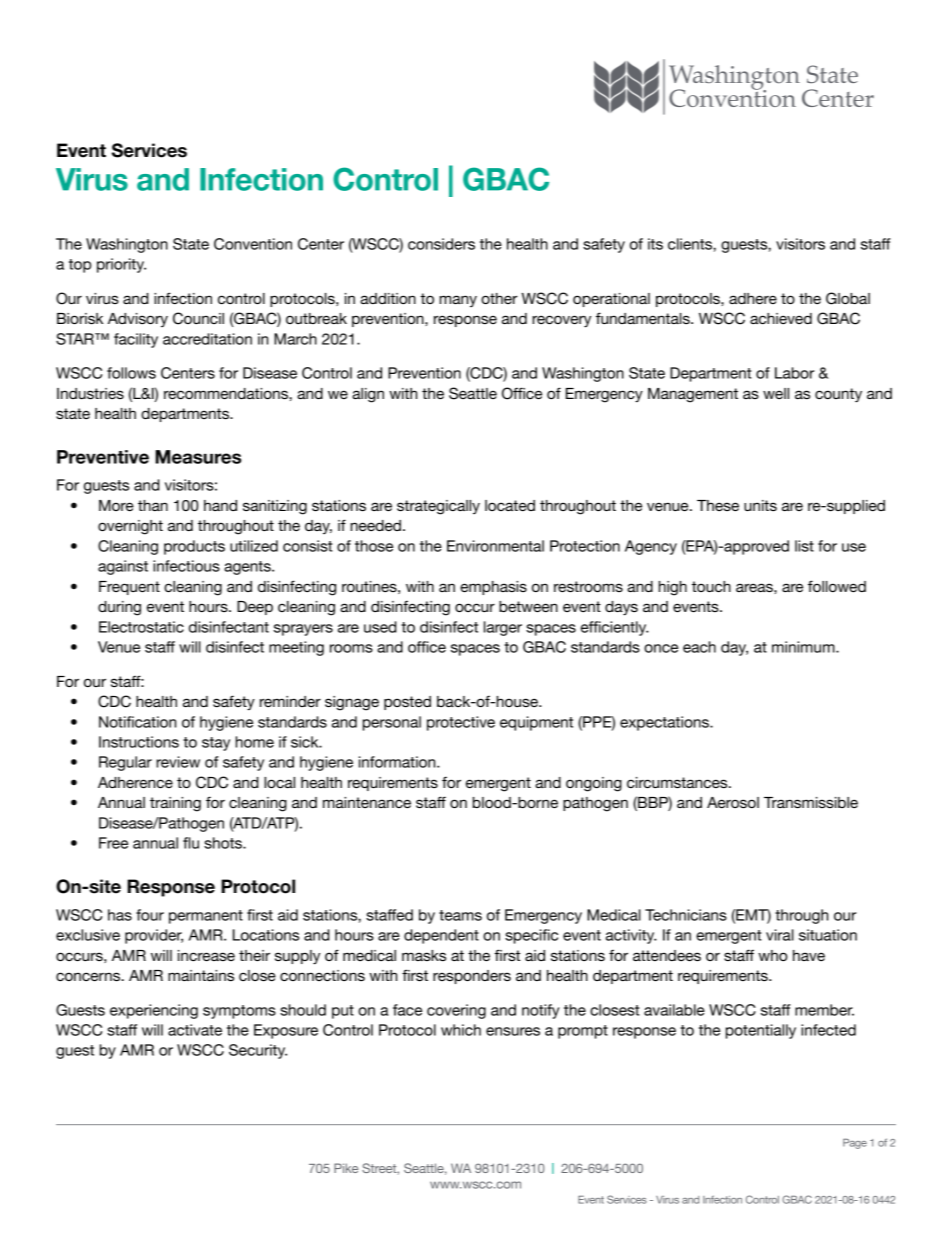  I want to click on achieved, so click(781, 318).
